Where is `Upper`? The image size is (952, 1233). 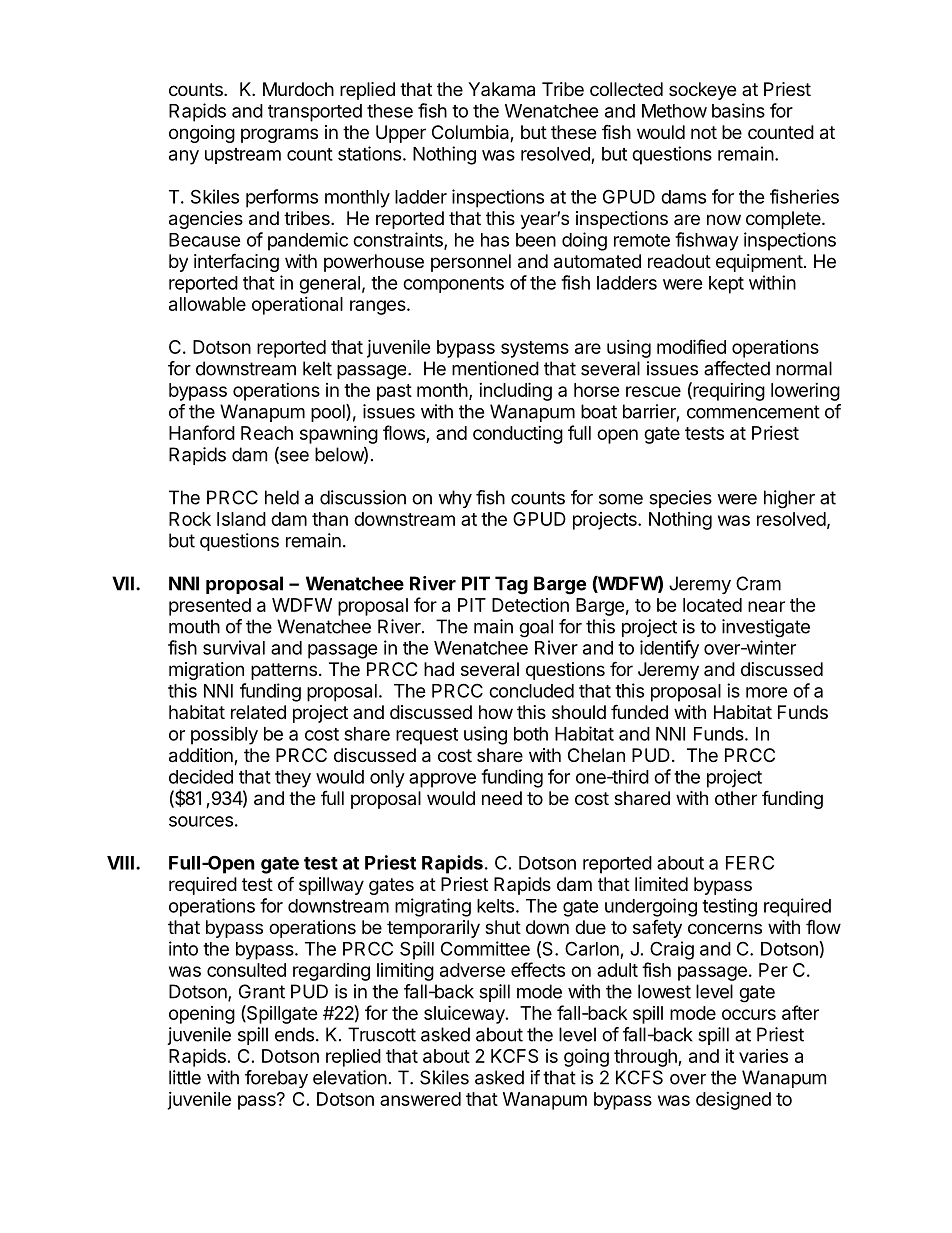 Upper is located at coordinates (401, 134).
